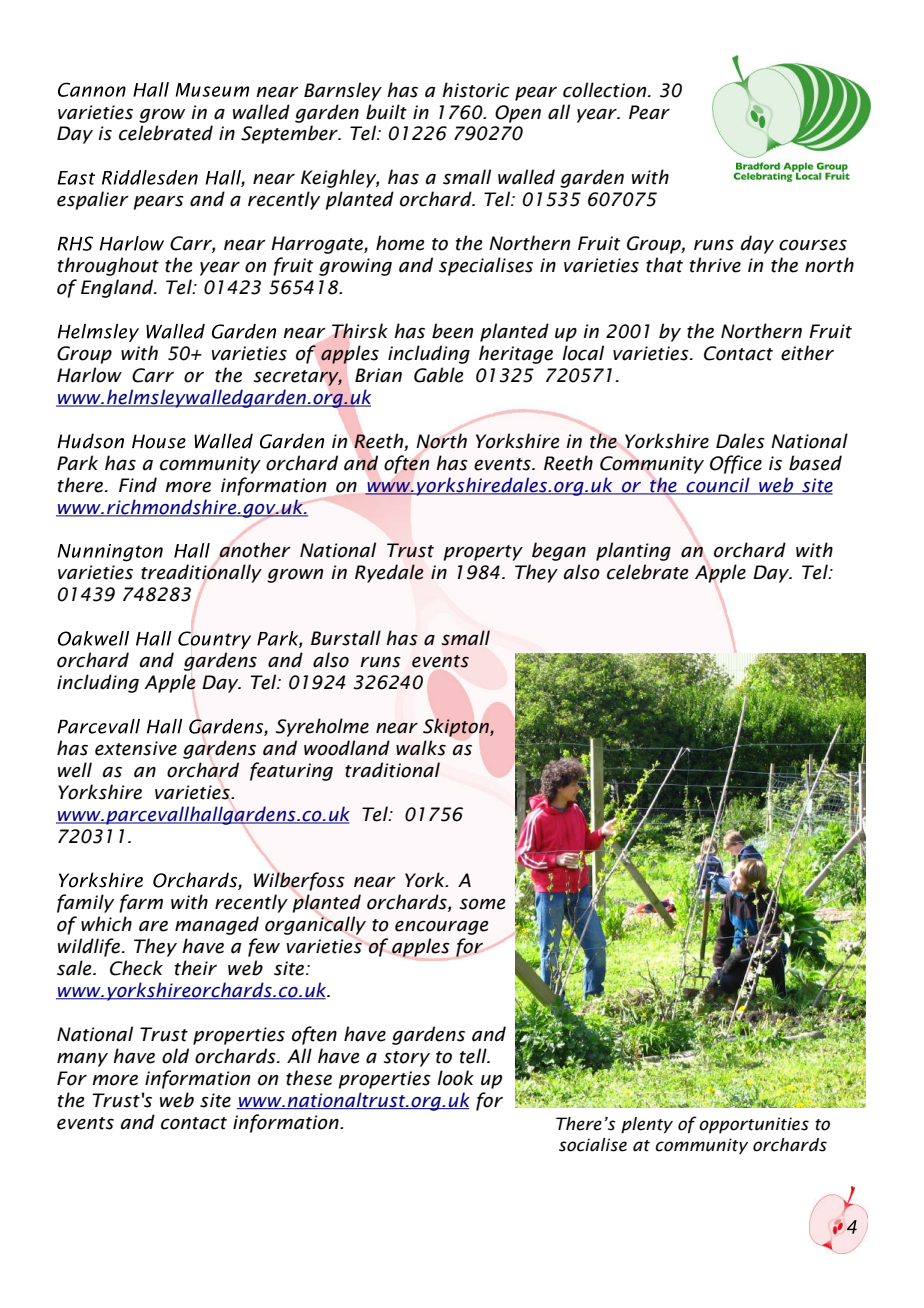  Describe the element at coordinates (175, 1056) in the page. I see `old` at that location.
